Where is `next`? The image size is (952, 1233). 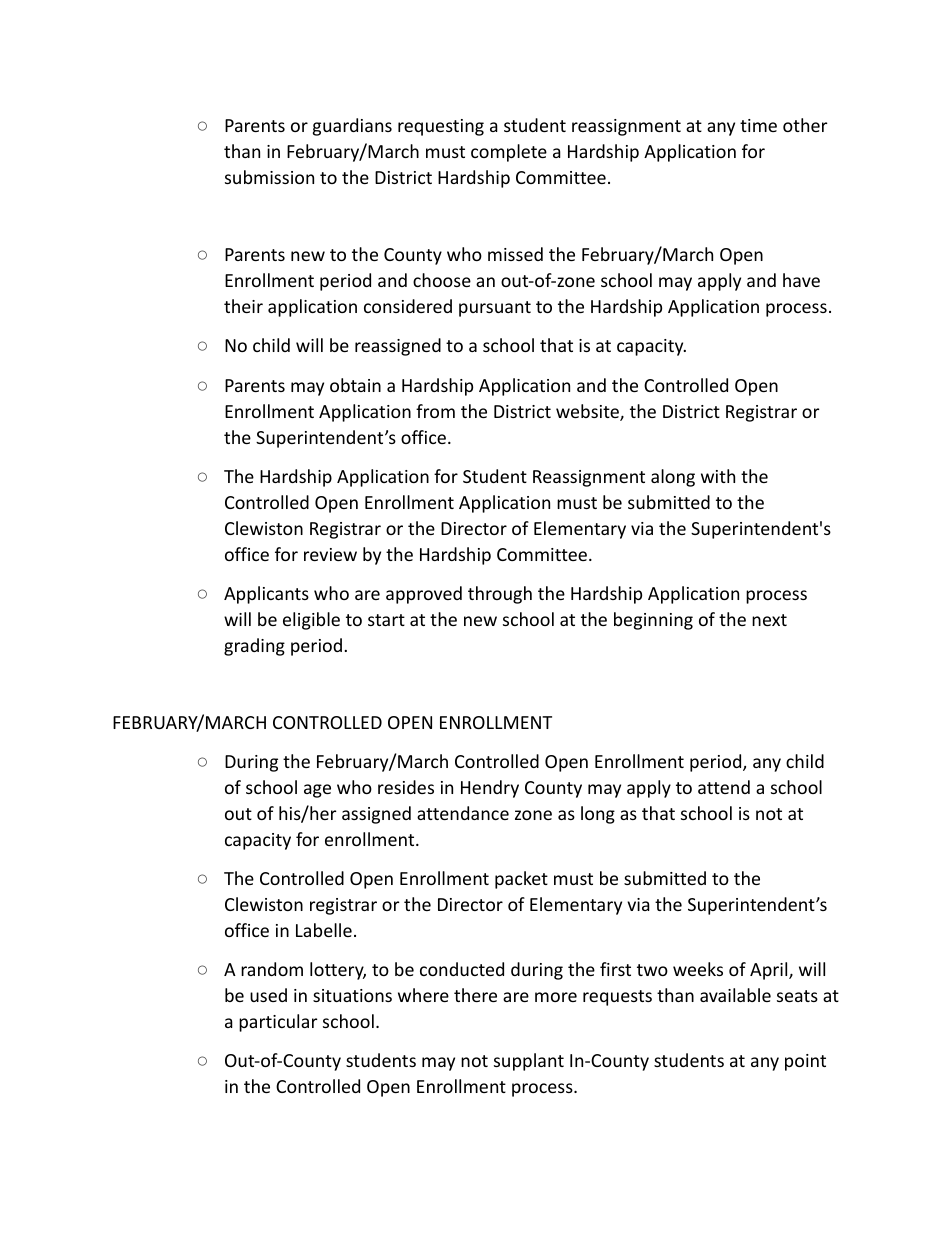
next is located at coordinates (769, 620).
